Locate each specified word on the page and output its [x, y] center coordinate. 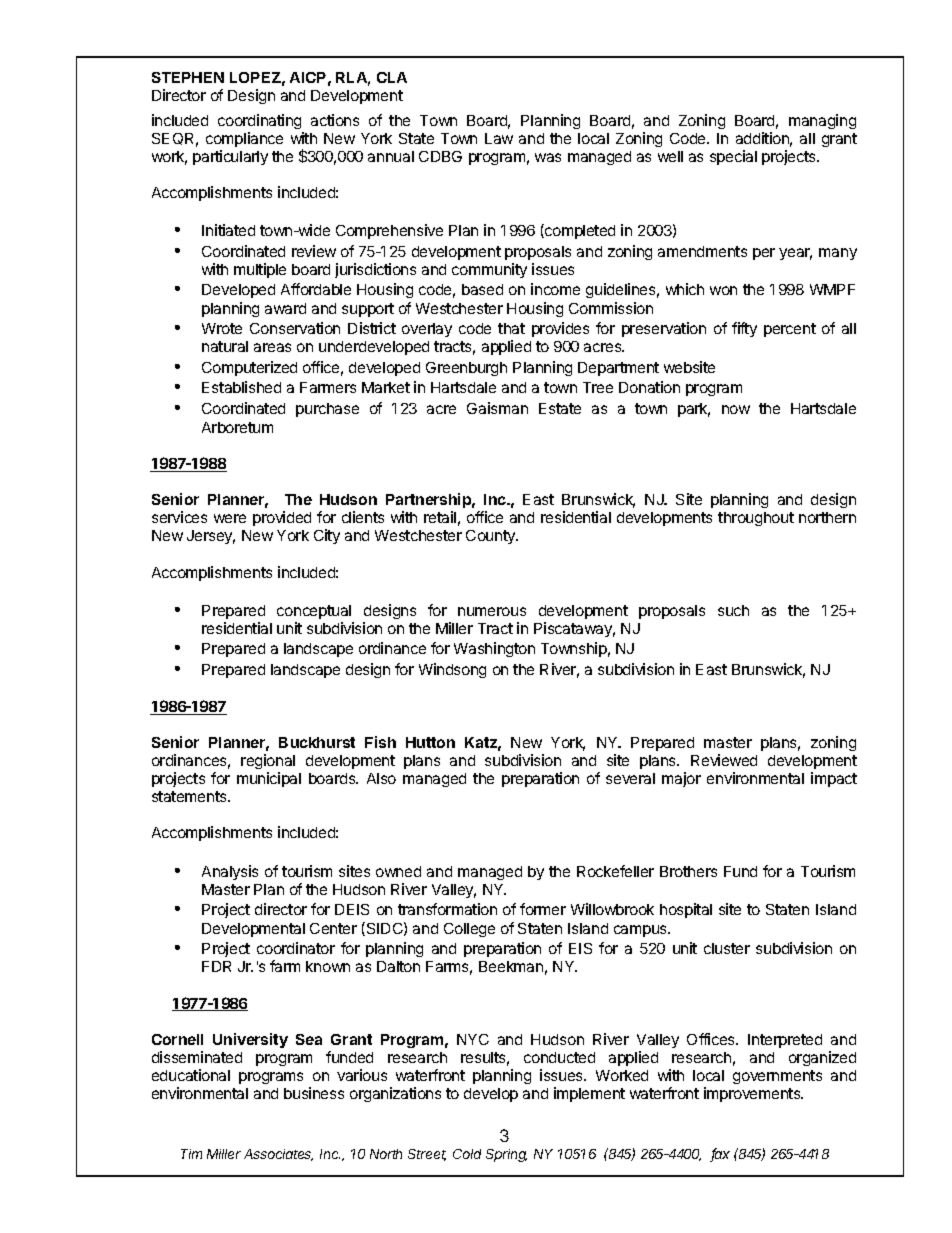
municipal [269, 779]
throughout [756, 519]
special [733, 157]
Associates [278, 1155]
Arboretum [237, 427]
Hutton [430, 742]
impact [834, 779]
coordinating [259, 121]
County [492, 537]
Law [499, 138]
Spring [506, 1155]
